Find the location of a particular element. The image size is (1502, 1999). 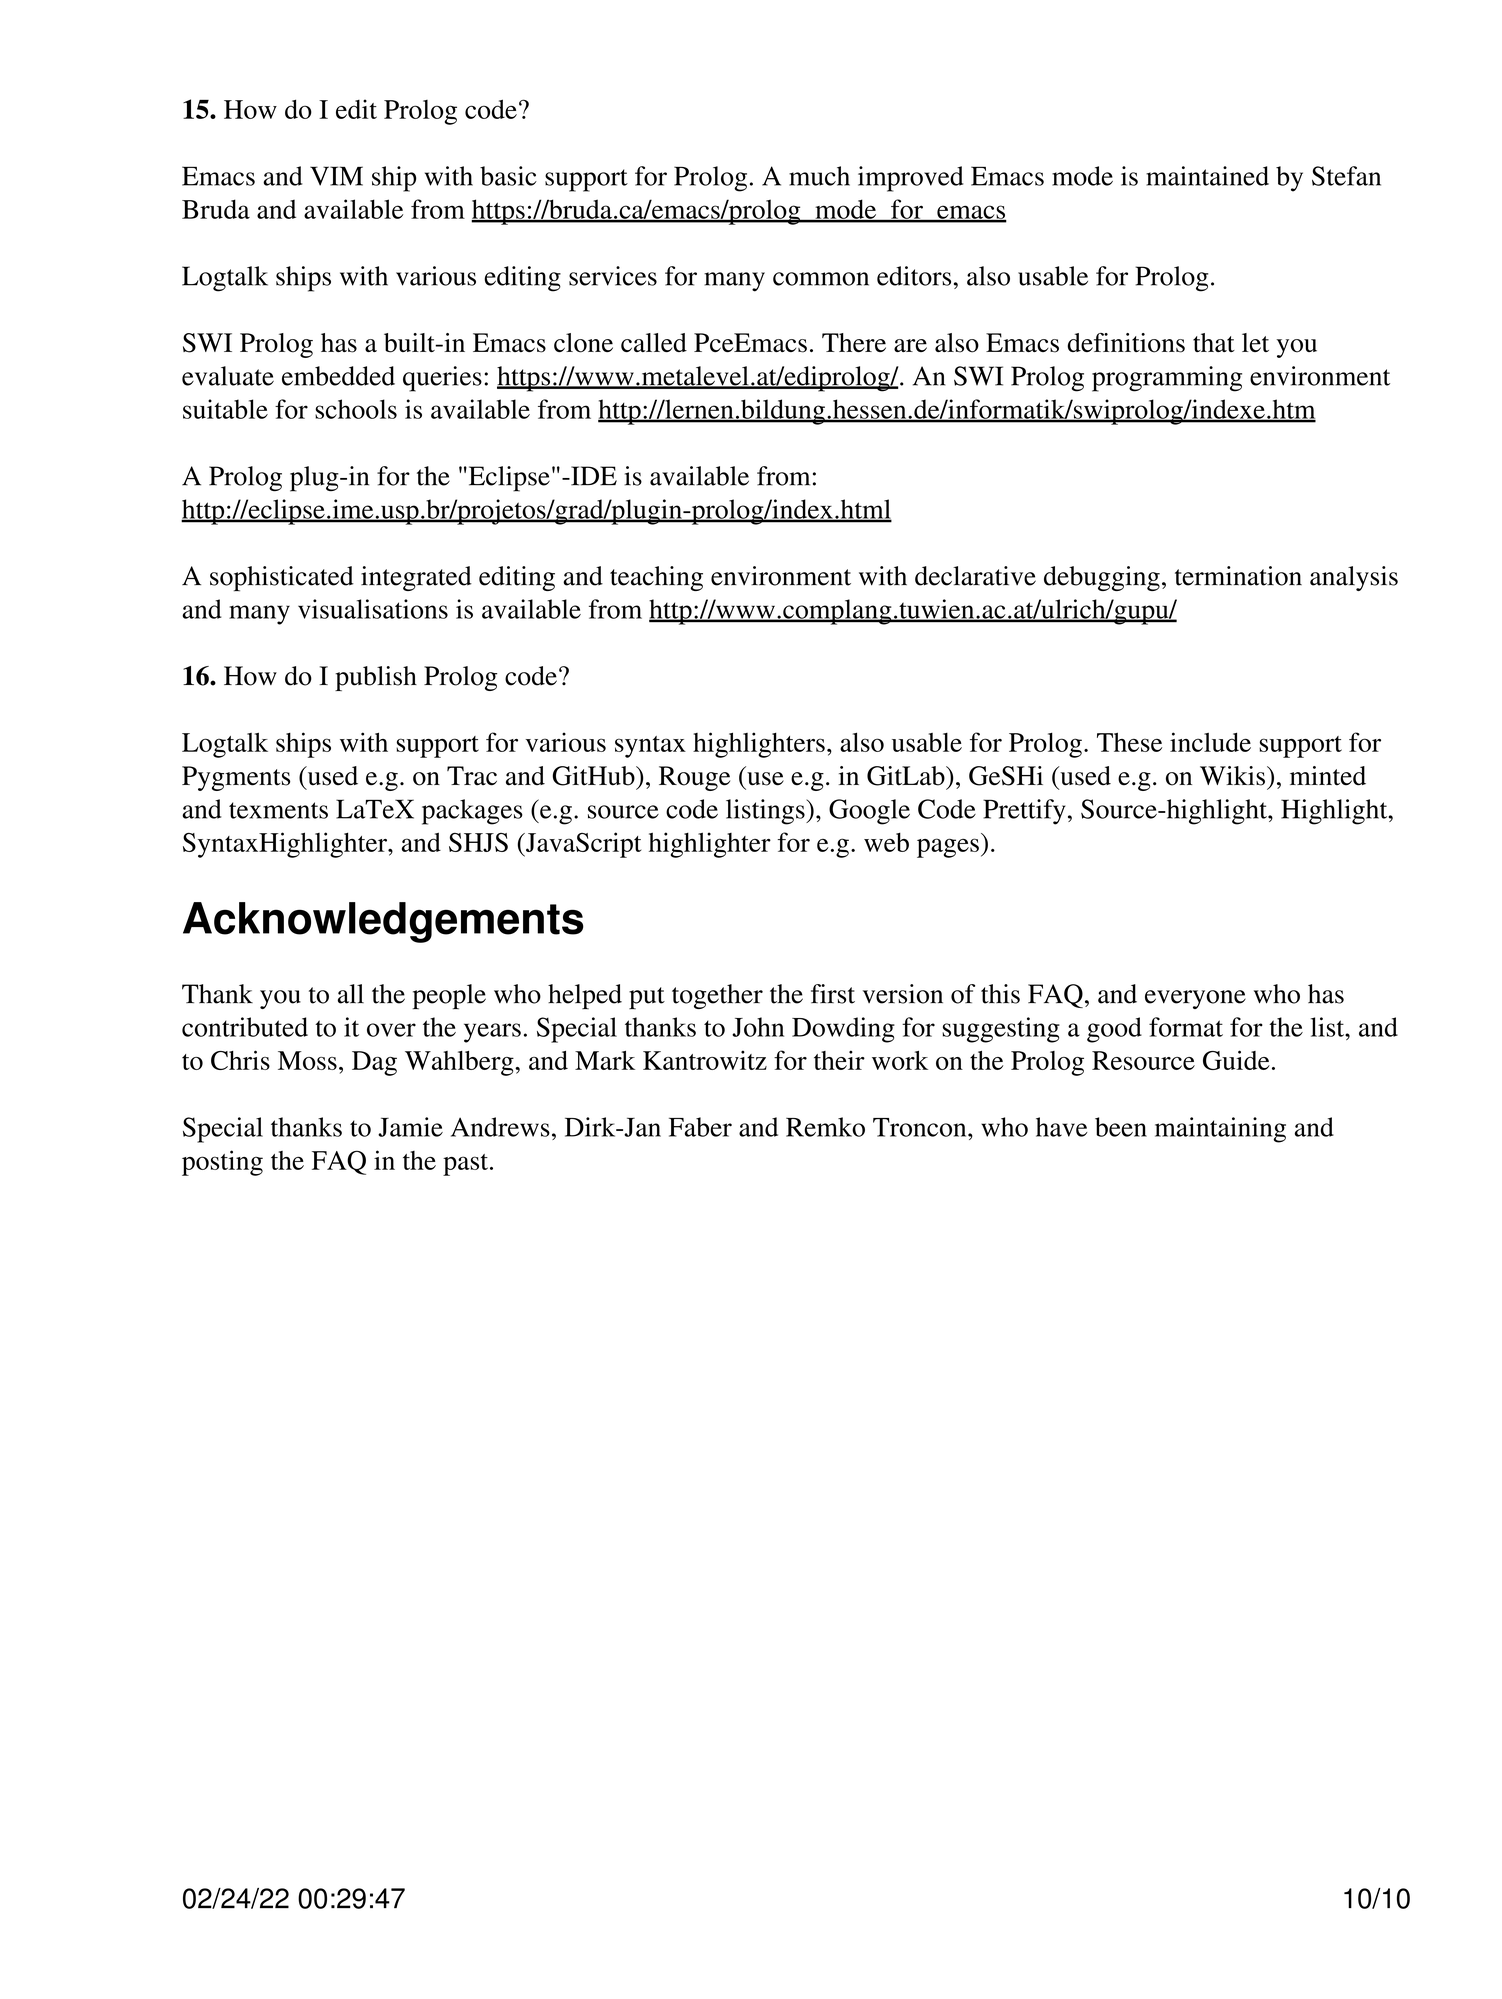

Jamie is located at coordinates (410, 1127).
